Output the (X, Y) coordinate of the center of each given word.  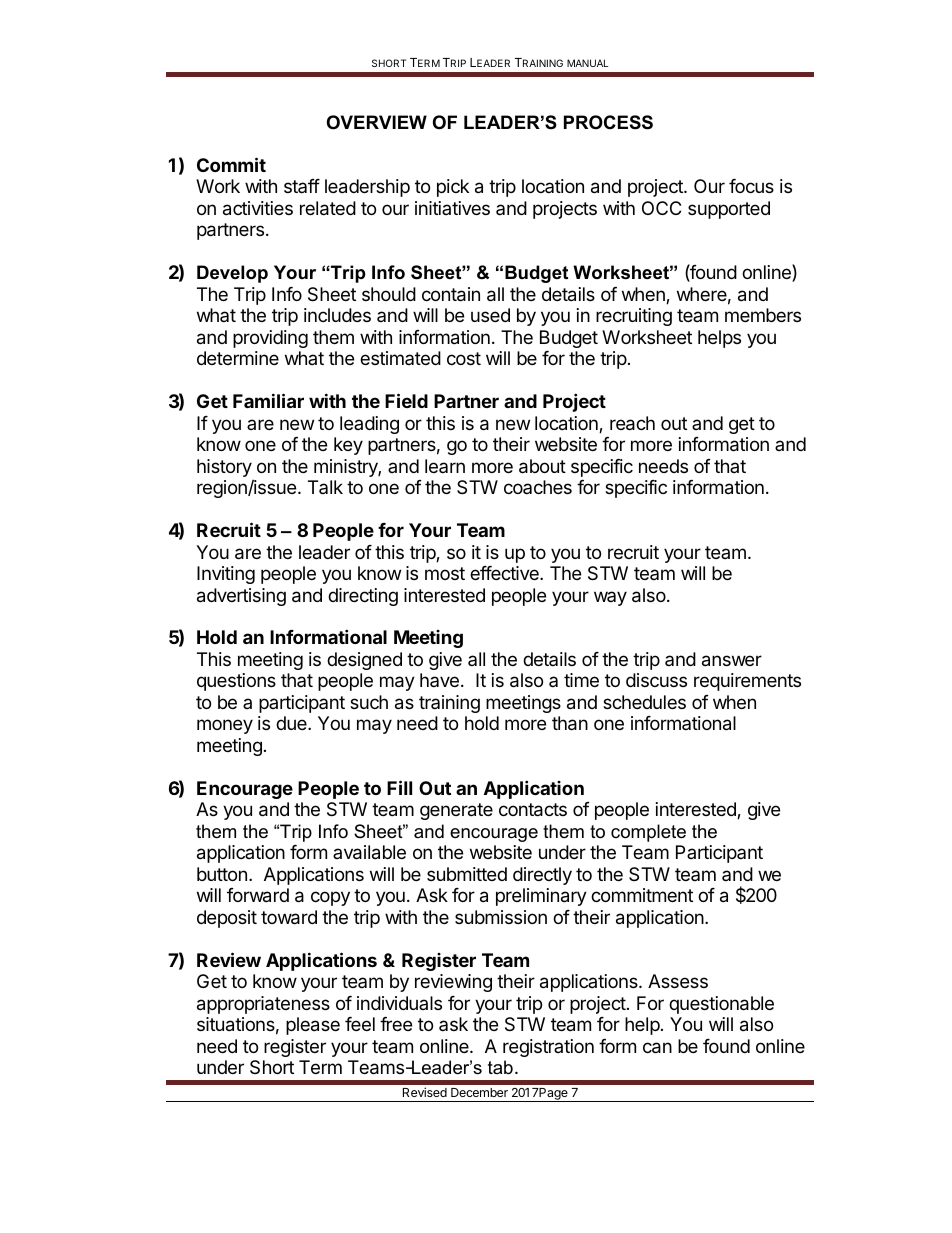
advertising (241, 597)
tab (500, 1067)
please (313, 1026)
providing (270, 339)
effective (505, 573)
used (490, 315)
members (763, 315)
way (610, 598)
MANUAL (587, 63)
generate (456, 811)
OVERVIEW (377, 122)
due (292, 723)
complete (648, 833)
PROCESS (608, 122)
